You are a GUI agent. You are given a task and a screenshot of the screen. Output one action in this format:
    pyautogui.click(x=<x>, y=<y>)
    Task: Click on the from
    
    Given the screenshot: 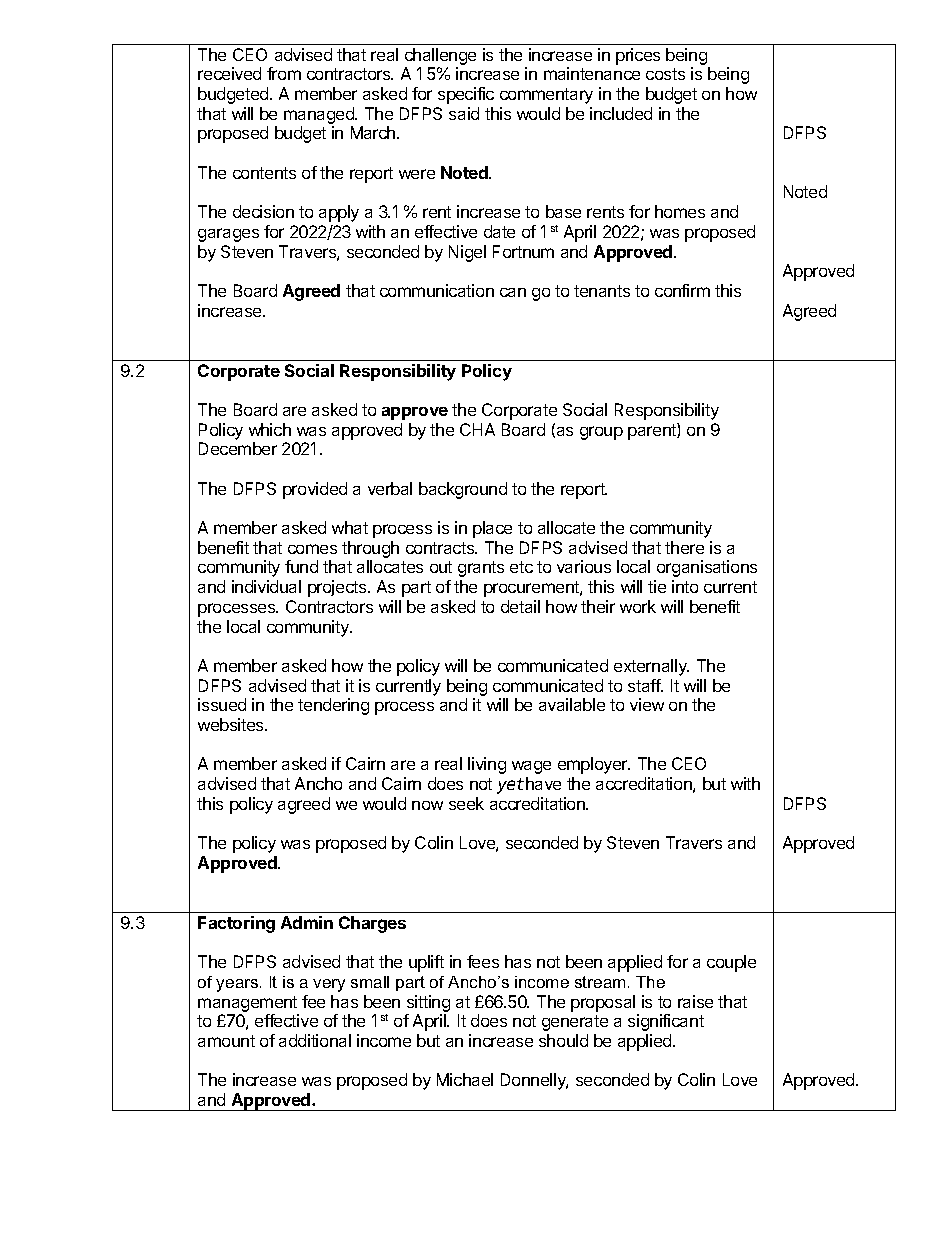 What is the action you would take?
    pyautogui.click(x=284, y=73)
